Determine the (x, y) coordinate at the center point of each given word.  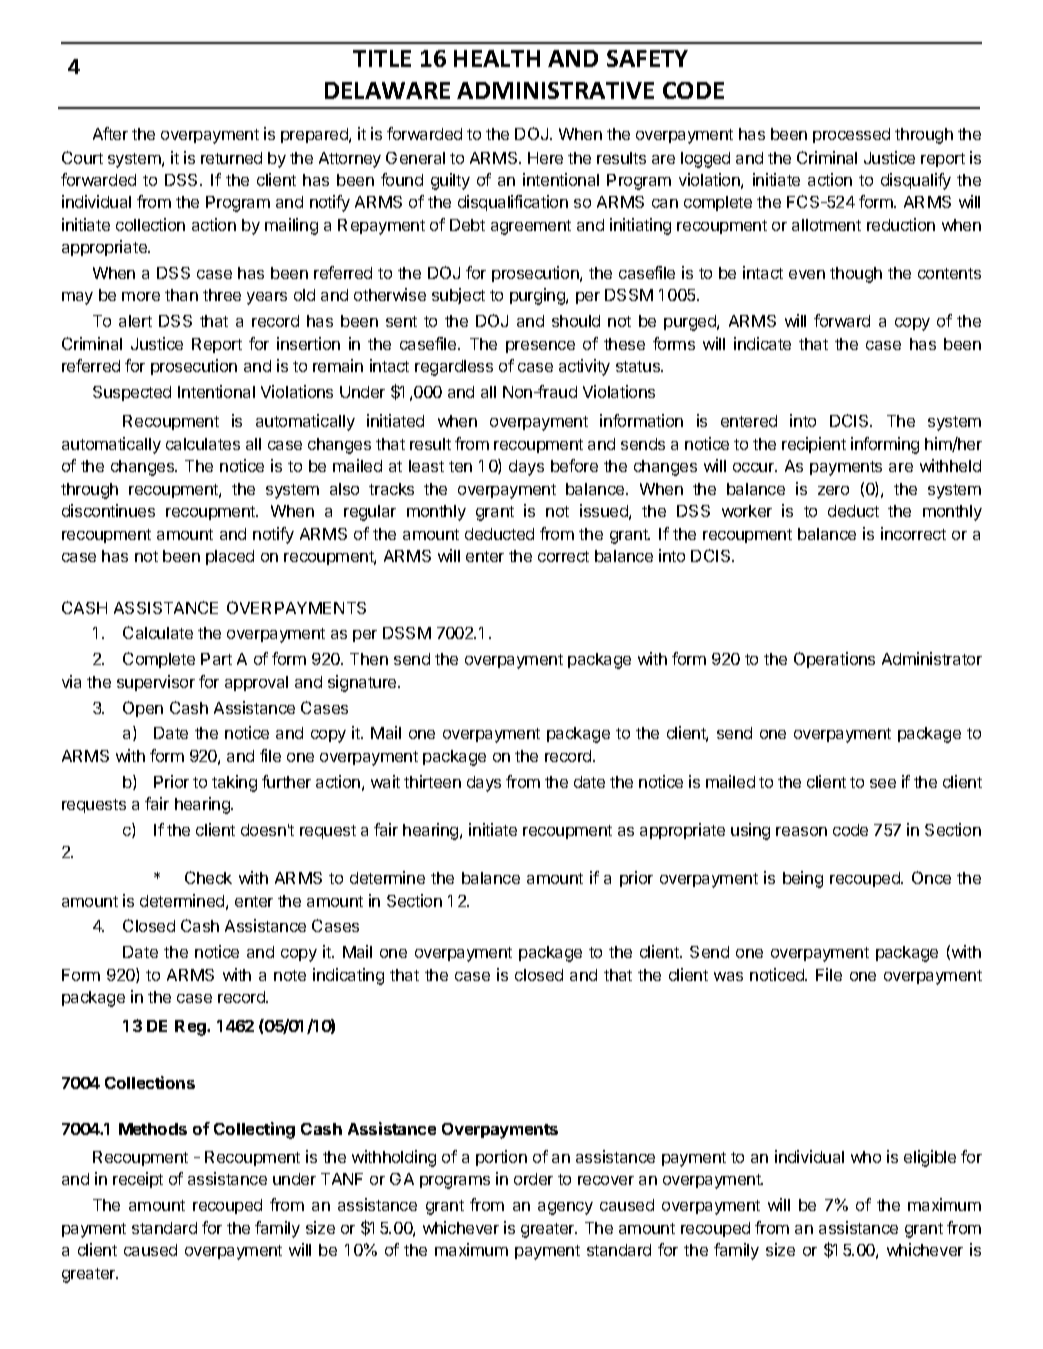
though (856, 275)
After (110, 133)
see (883, 783)
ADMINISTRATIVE (555, 90)
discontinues (108, 510)
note (290, 975)
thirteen (432, 781)
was (728, 976)
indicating (348, 976)
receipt (138, 1180)
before (574, 465)
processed (851, 135)
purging (538, 296)
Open (143, 709)
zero (833, 490)
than (181, 295)
